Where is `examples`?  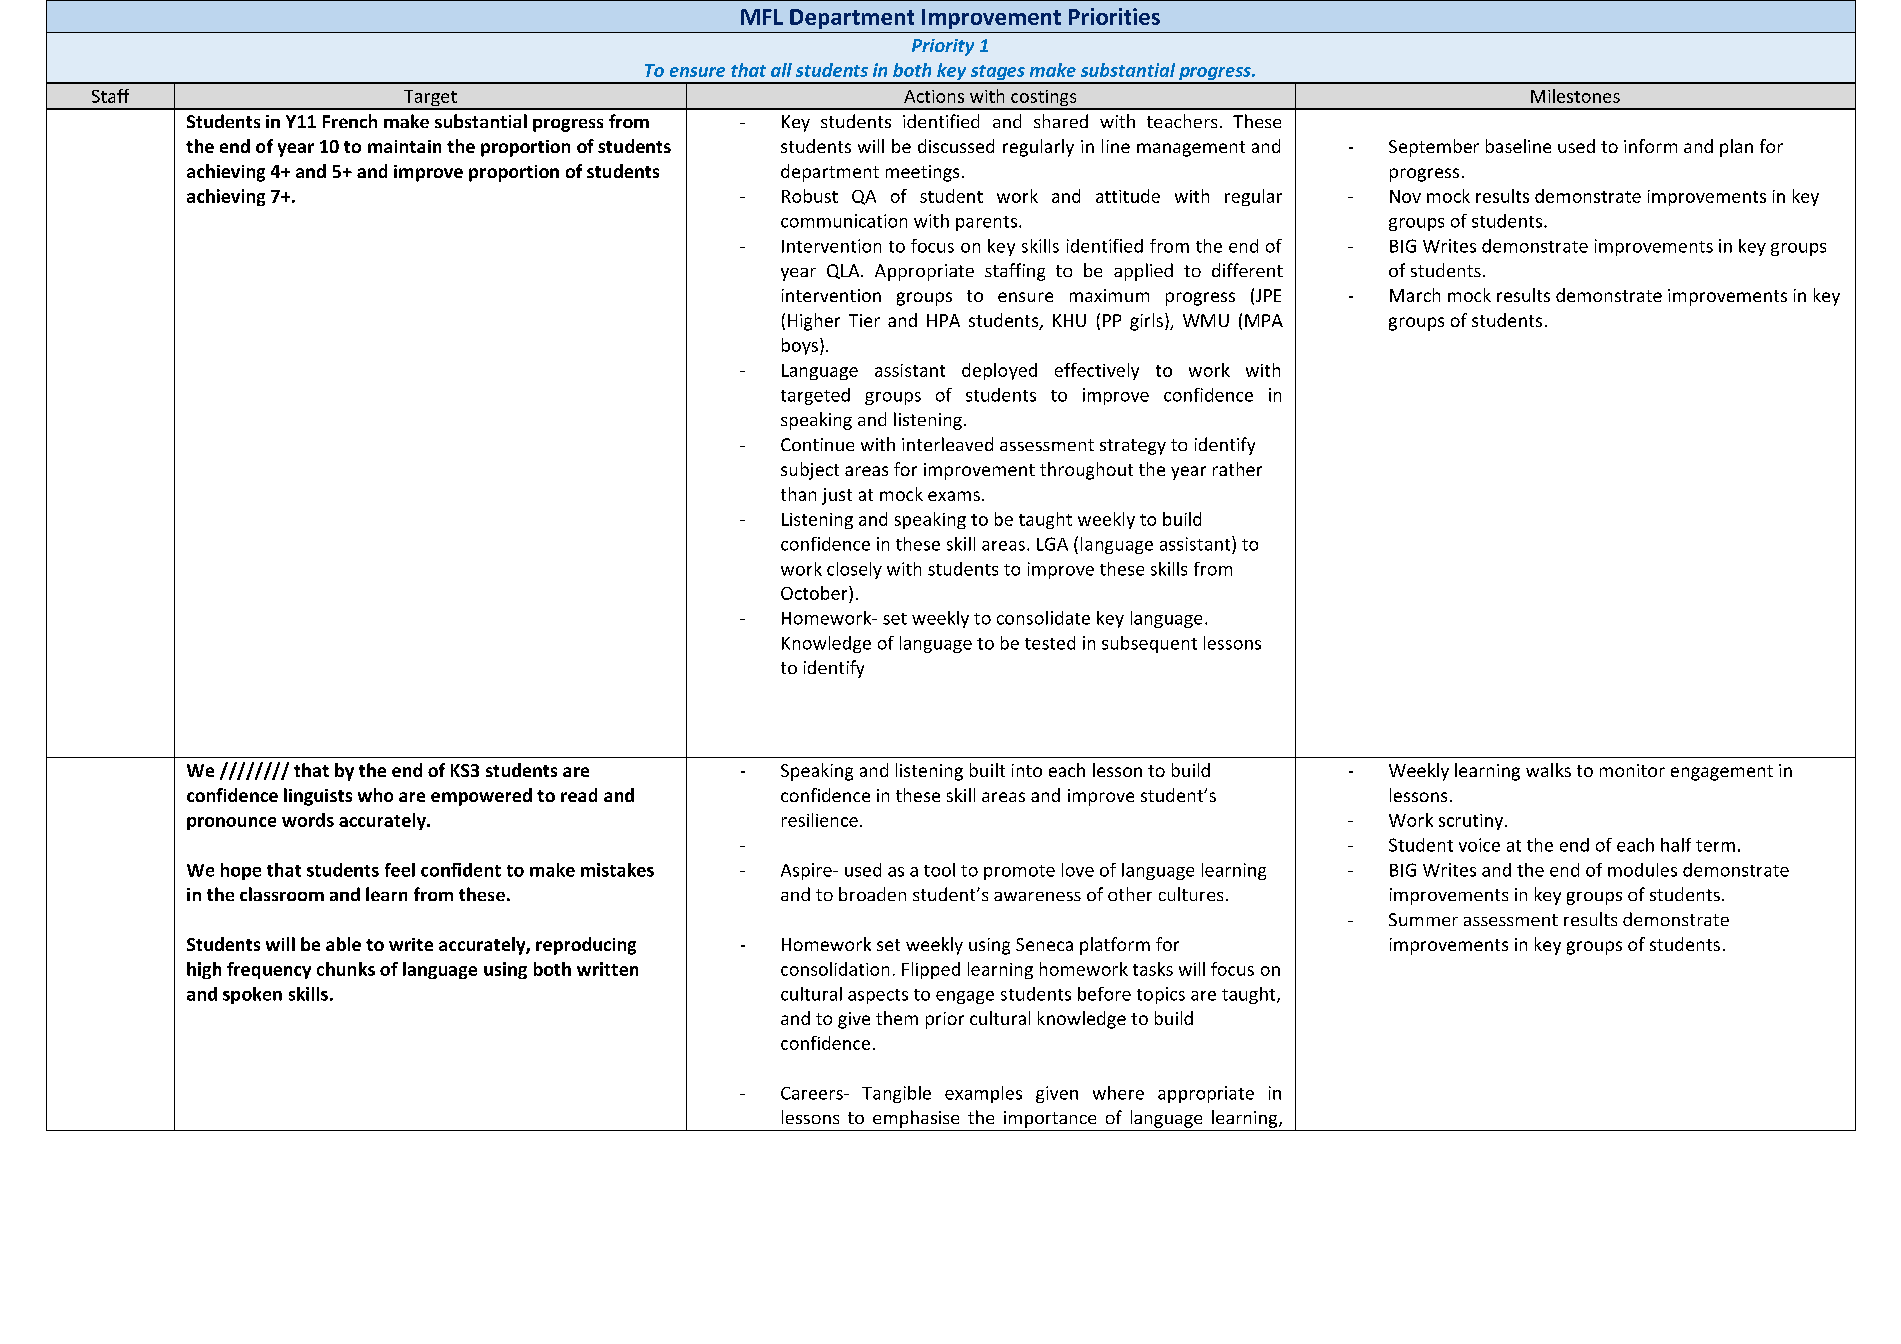 examples is located at coordinates (983, 1094).
